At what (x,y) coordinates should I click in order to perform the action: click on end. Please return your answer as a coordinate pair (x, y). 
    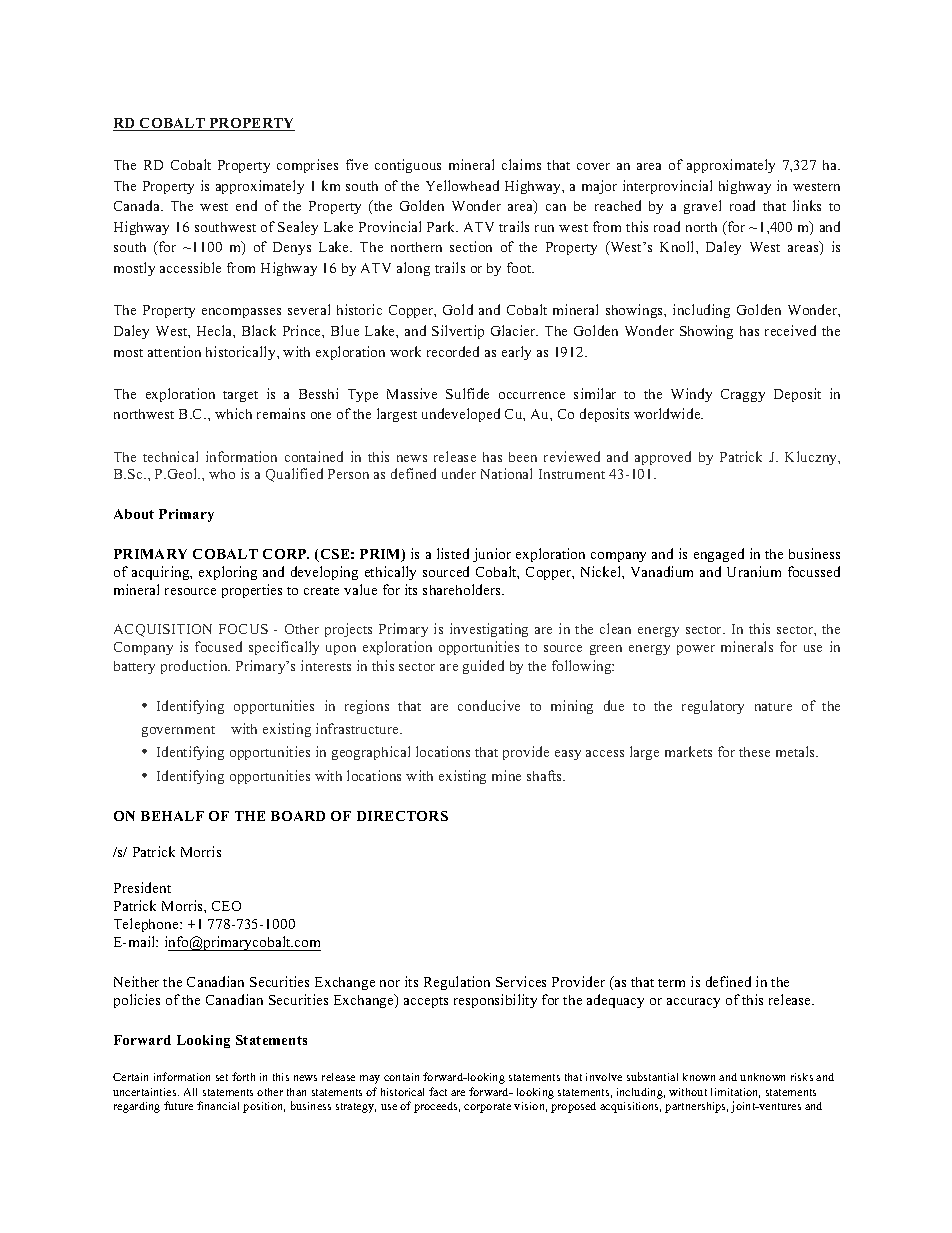
    Looking at the image, I should click on (246, 205).
